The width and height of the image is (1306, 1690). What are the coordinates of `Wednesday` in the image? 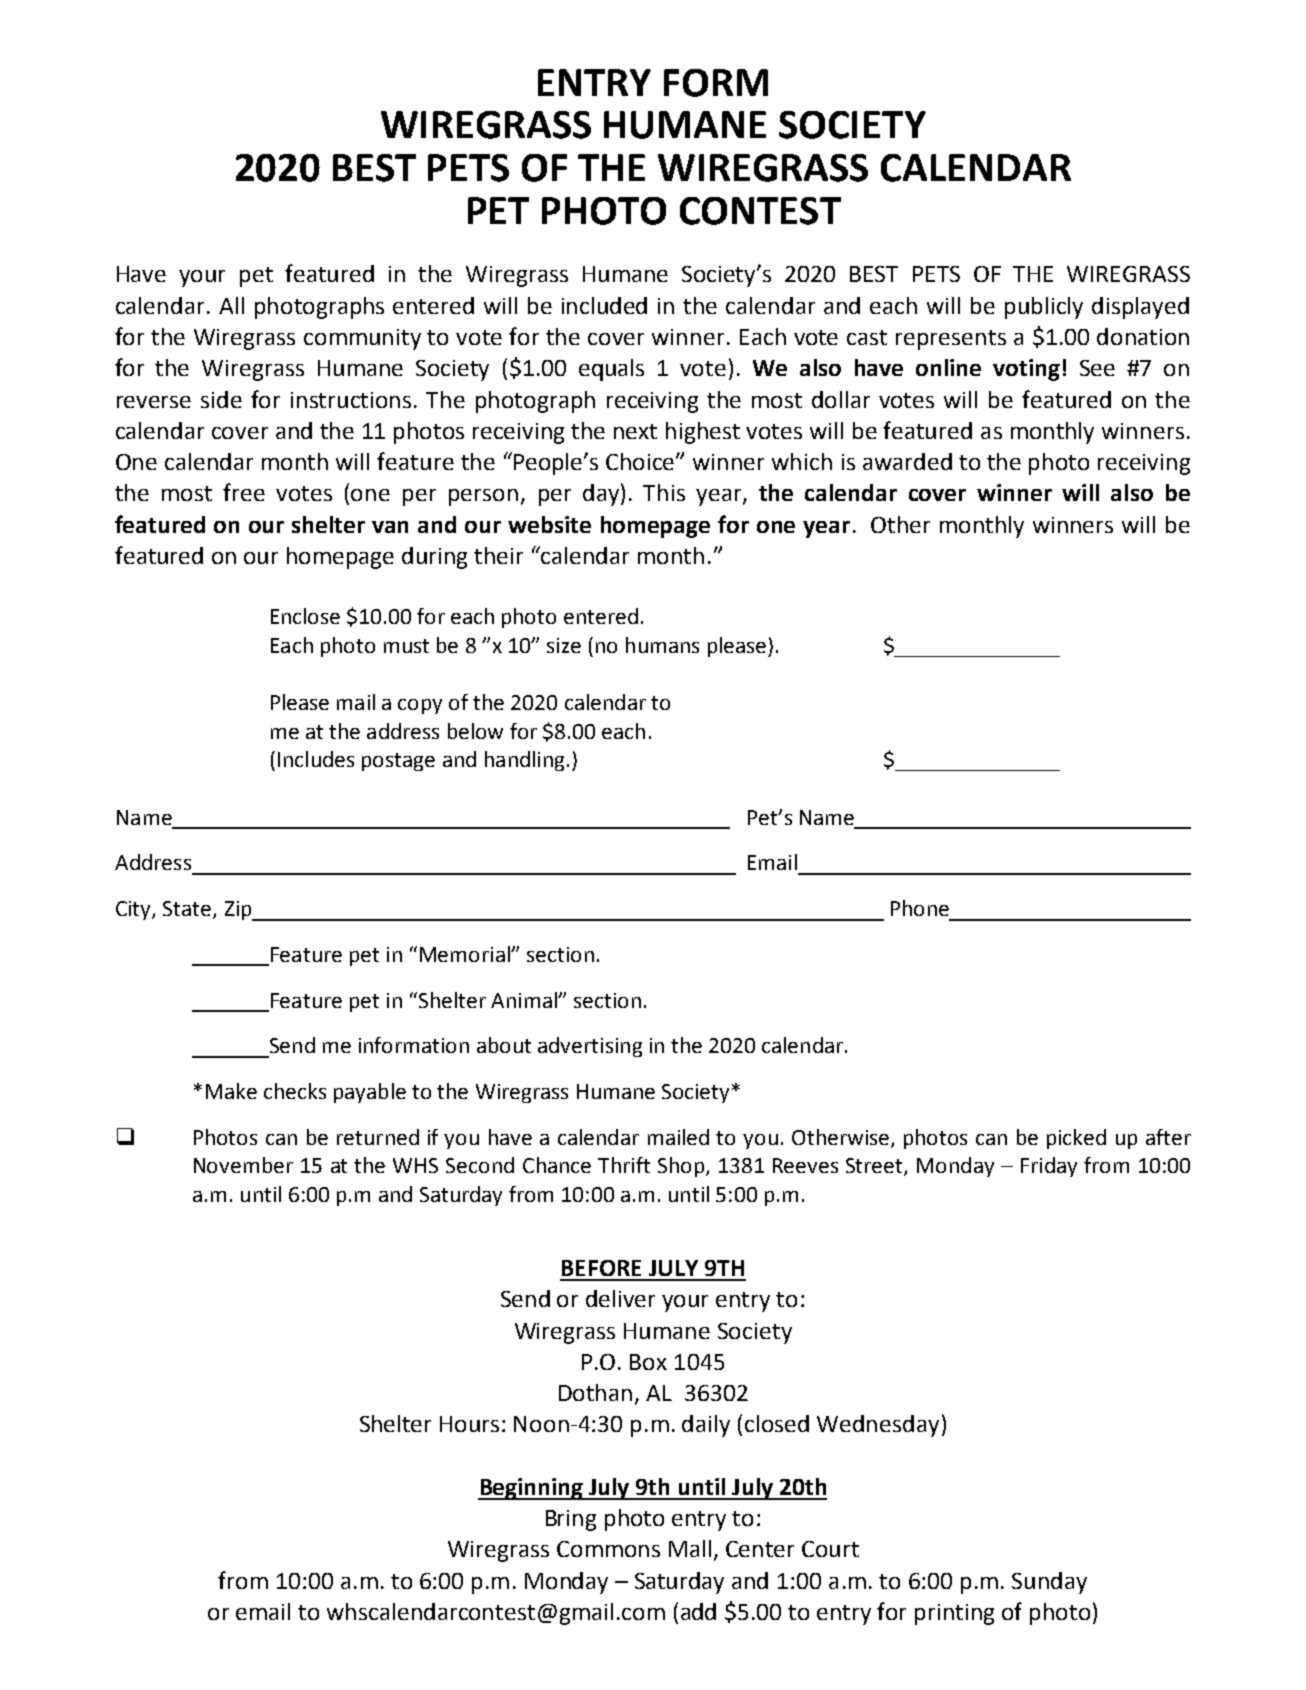 It's located at (878, 1426).
